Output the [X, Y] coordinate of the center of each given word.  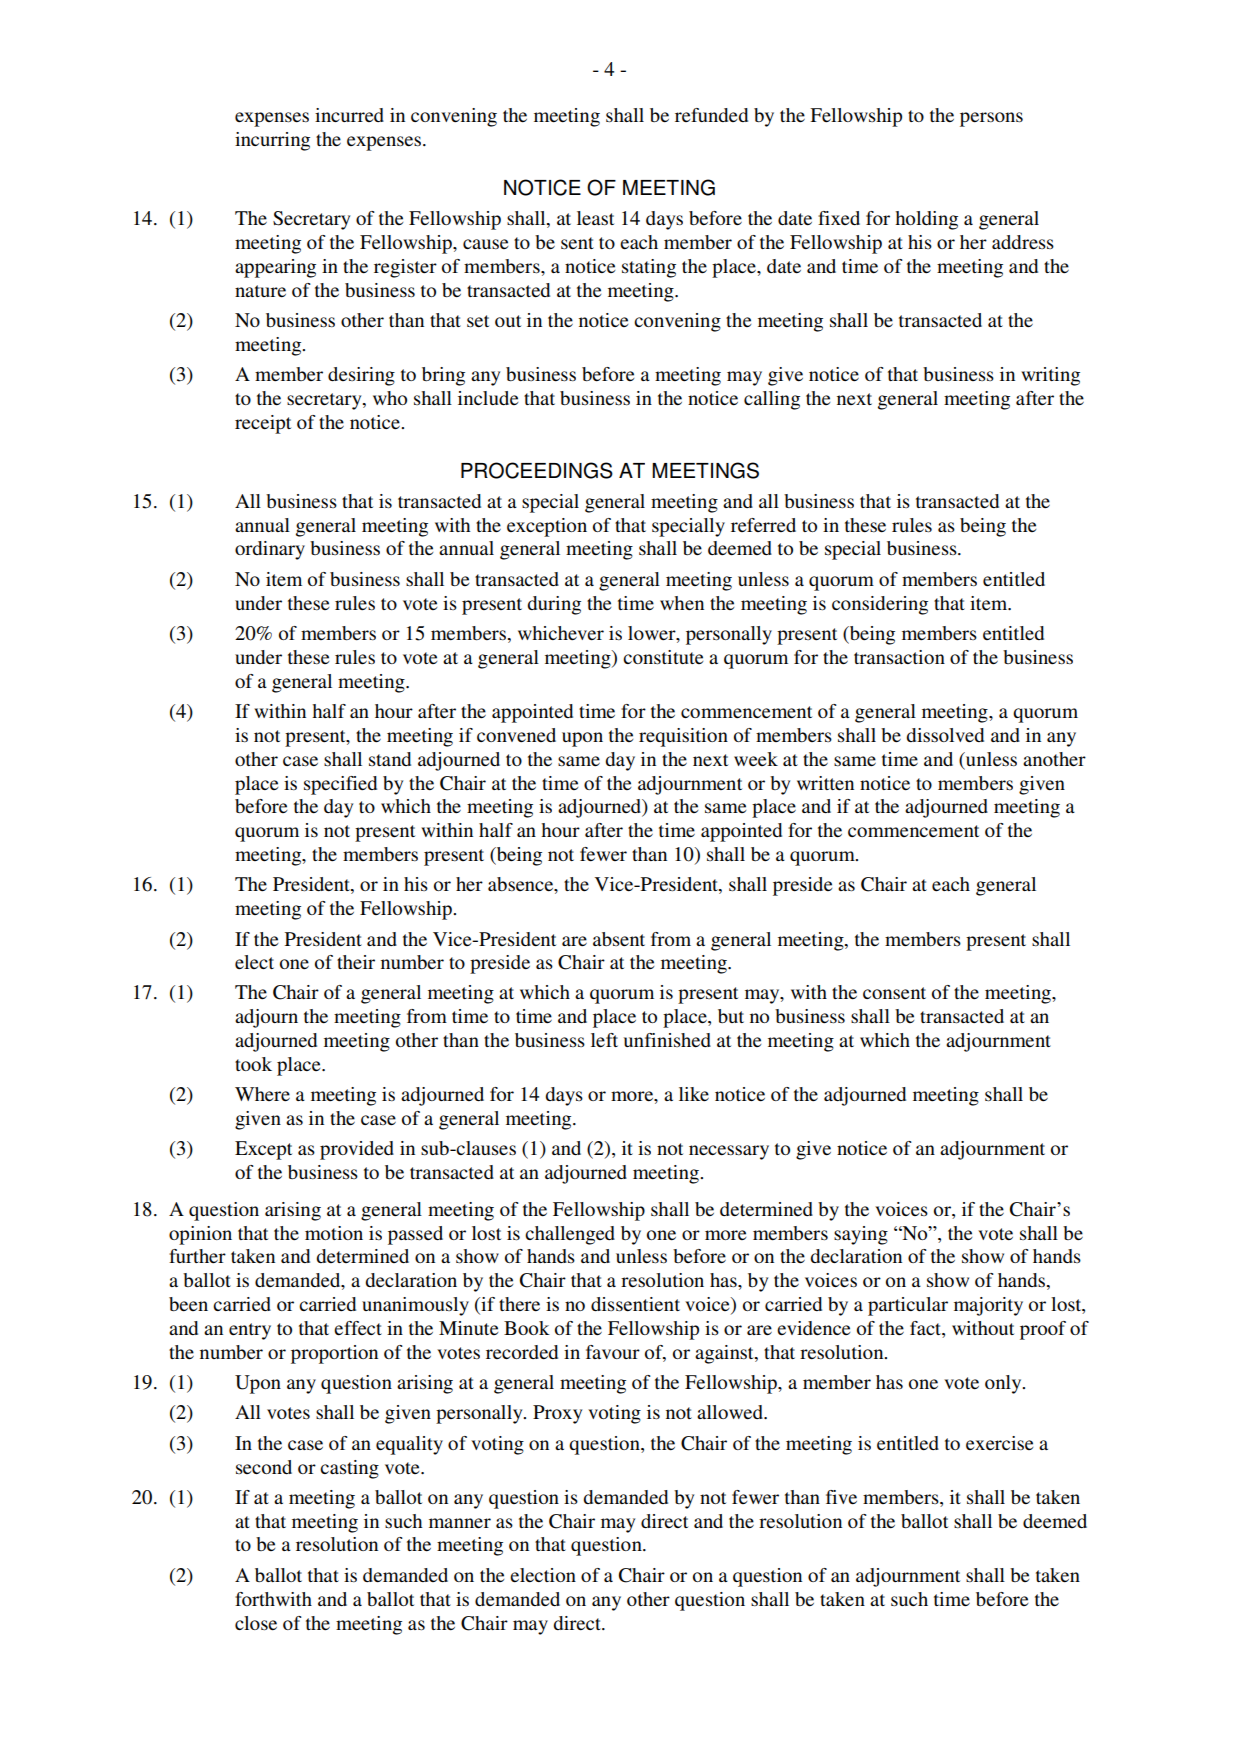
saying [861, 1235]
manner [460, 1523]
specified [340, 785]
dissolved [945, 735]
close [256, 1623]
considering [880, 605]
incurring [272, 141]
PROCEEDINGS [537, 470]
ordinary [270, 550]
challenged [570, 1235]
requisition [683, 737]
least [595, 218]
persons [991, 119]
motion [334, 1233]
